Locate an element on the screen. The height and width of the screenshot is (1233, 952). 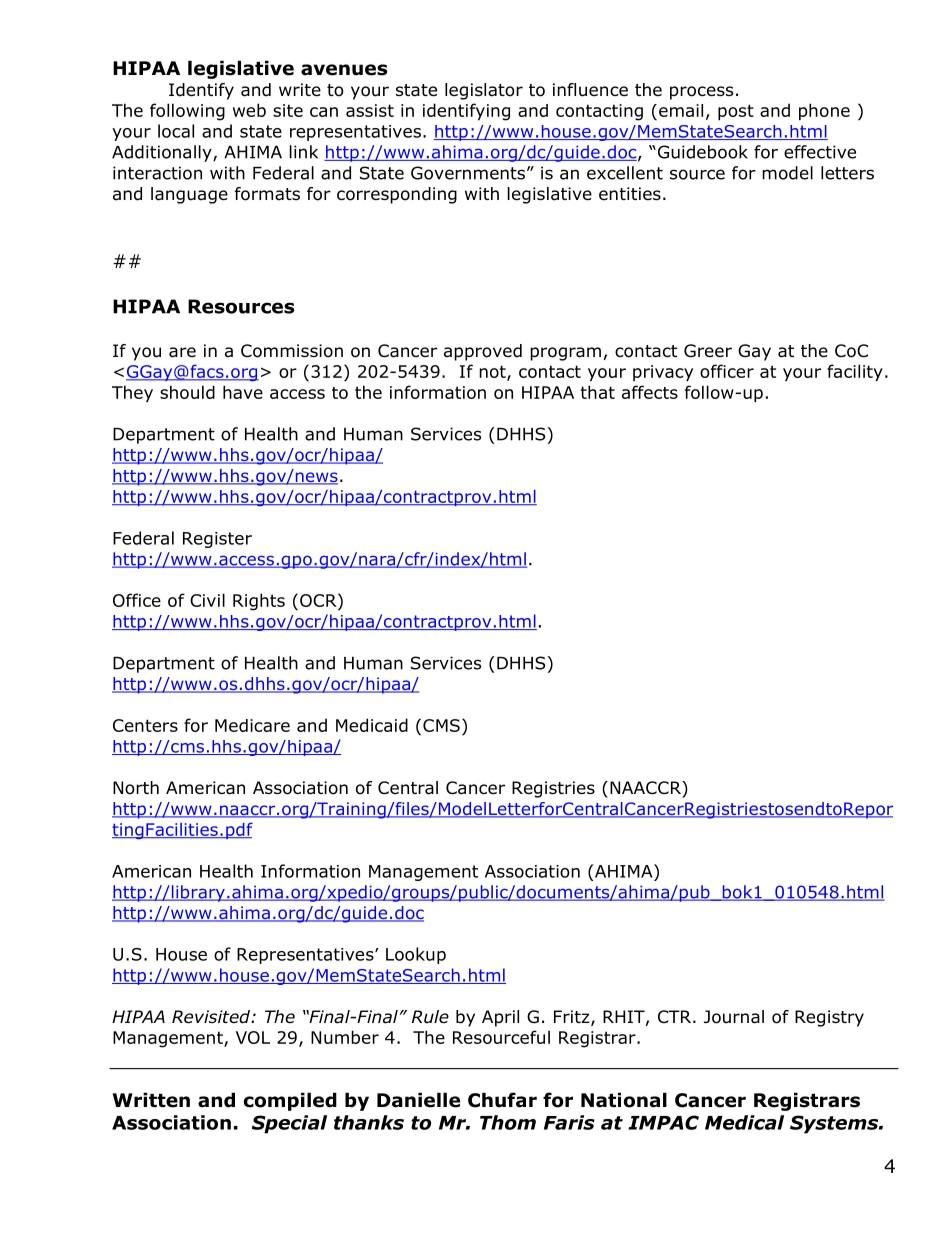
North is located at coordinates (136, 788).
